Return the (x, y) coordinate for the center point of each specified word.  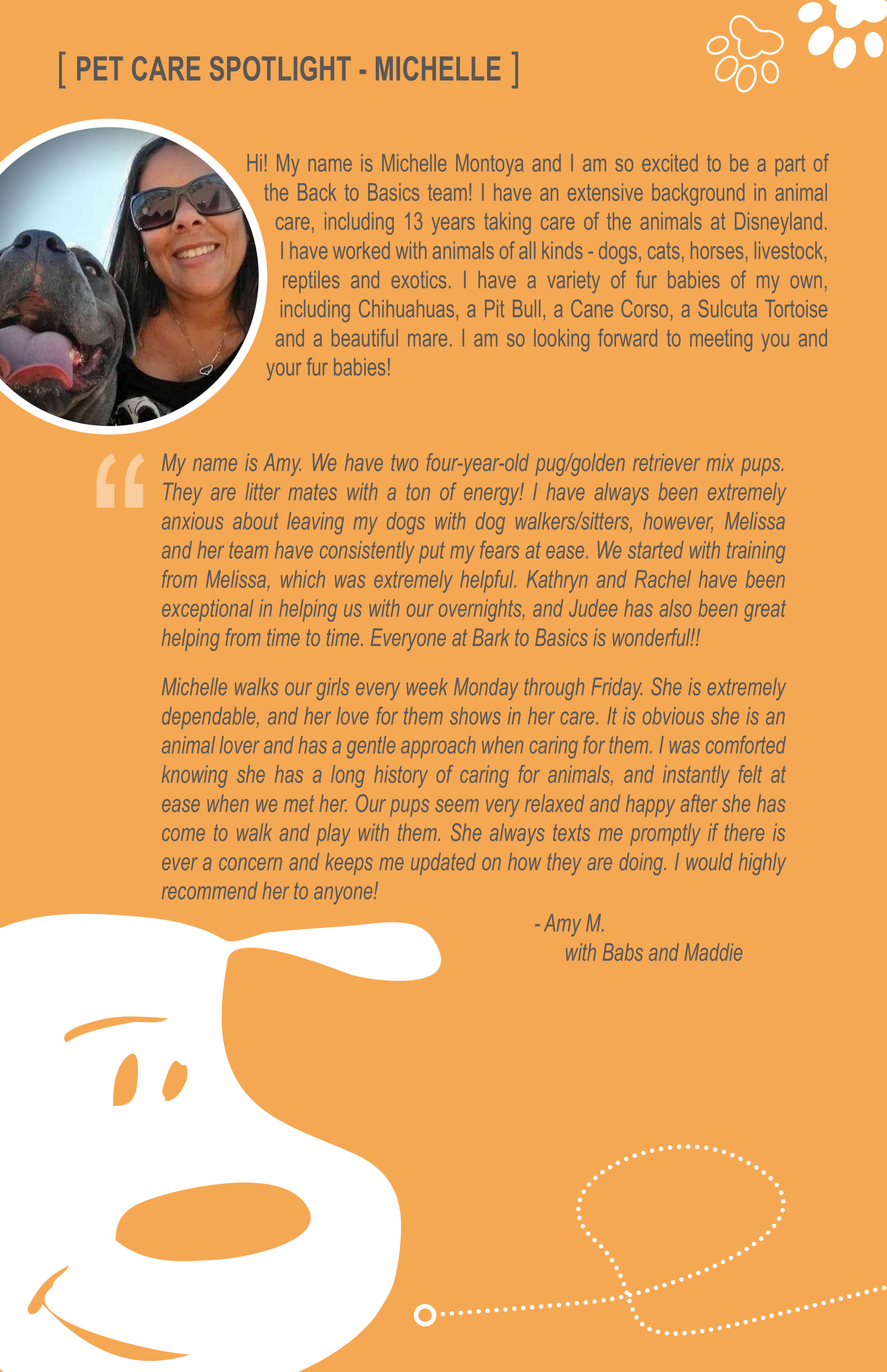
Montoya (489, 165)
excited (670, 163)
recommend (209, 890)
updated (443, 864)
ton (418, 492)
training (756, 552)
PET (100, 68)
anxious (192, 521)
